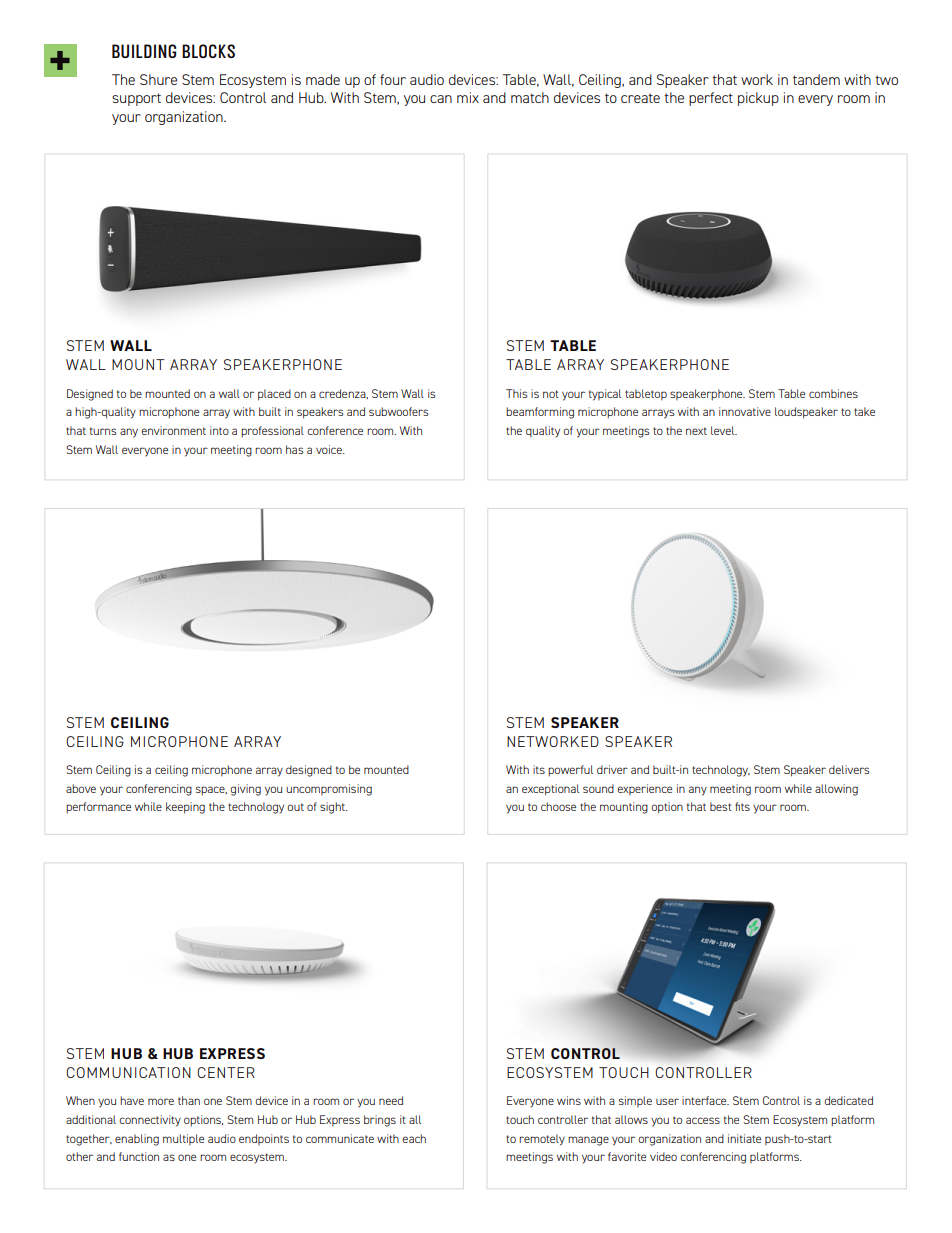 This image has width=952, height=1233. I want to click on delivers, so click(849, 769).
